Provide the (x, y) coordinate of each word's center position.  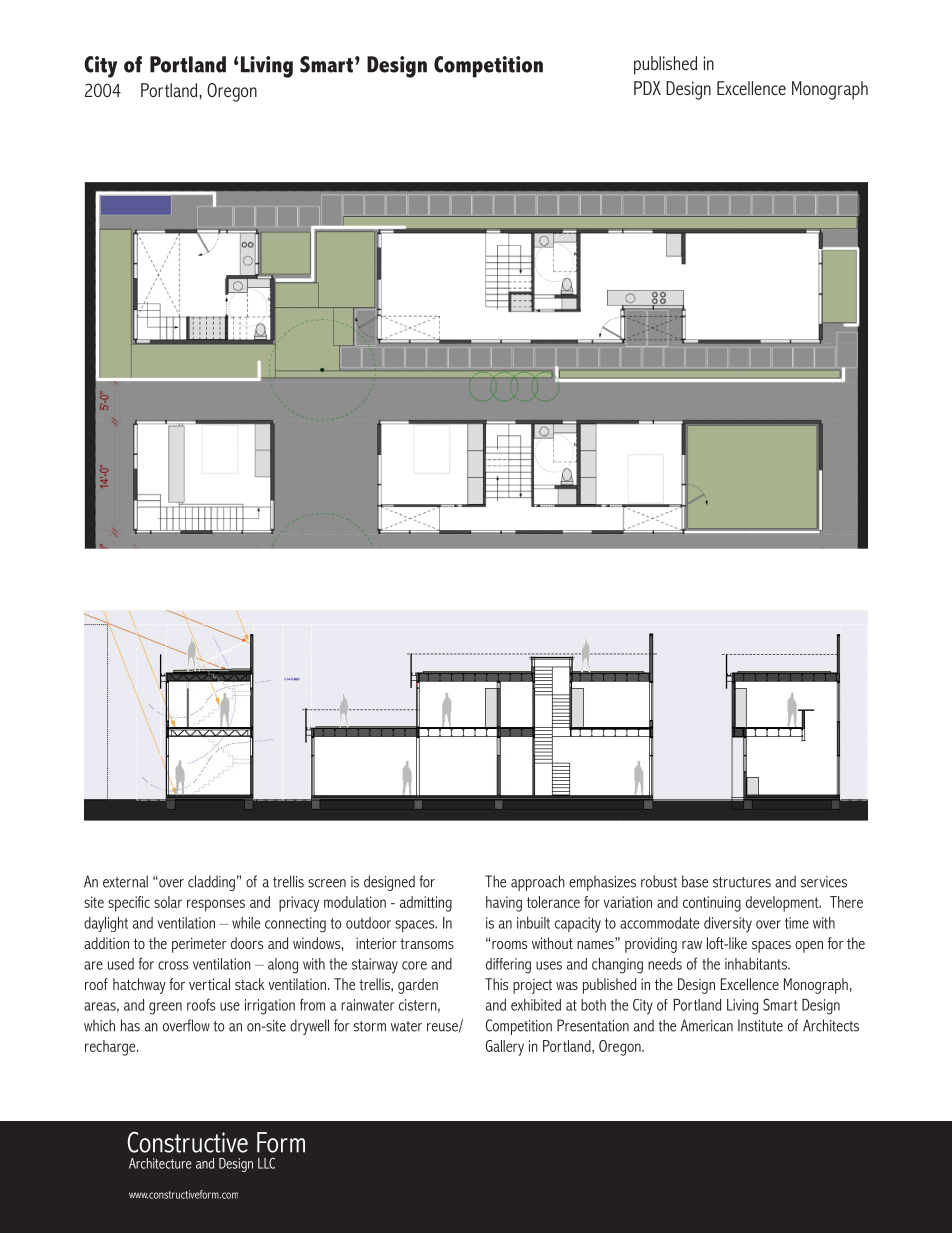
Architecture (160, 1163)
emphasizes (602, 883)
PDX (647, 88)
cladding (211, 883)
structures (742, 882)
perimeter (199, 945)
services (824, 882)
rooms (509, 944)
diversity (728, 925)
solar (168, 902)
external (125, 881)
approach (538, 883)
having (504, 904)
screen (327, 883)
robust (659, 881)
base (695, 881)
